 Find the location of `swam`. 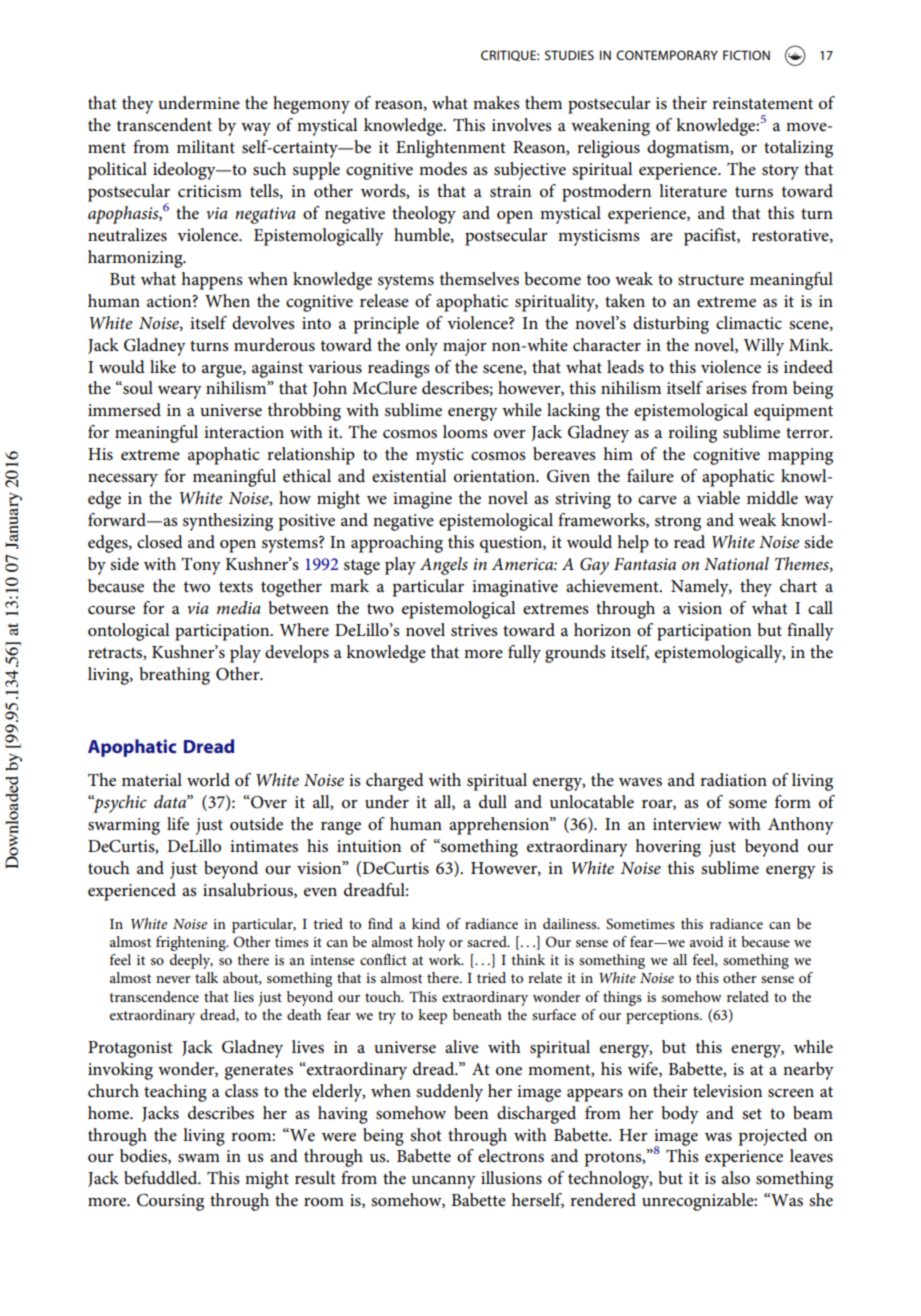

swam is located at coordinates (199, 1158).
